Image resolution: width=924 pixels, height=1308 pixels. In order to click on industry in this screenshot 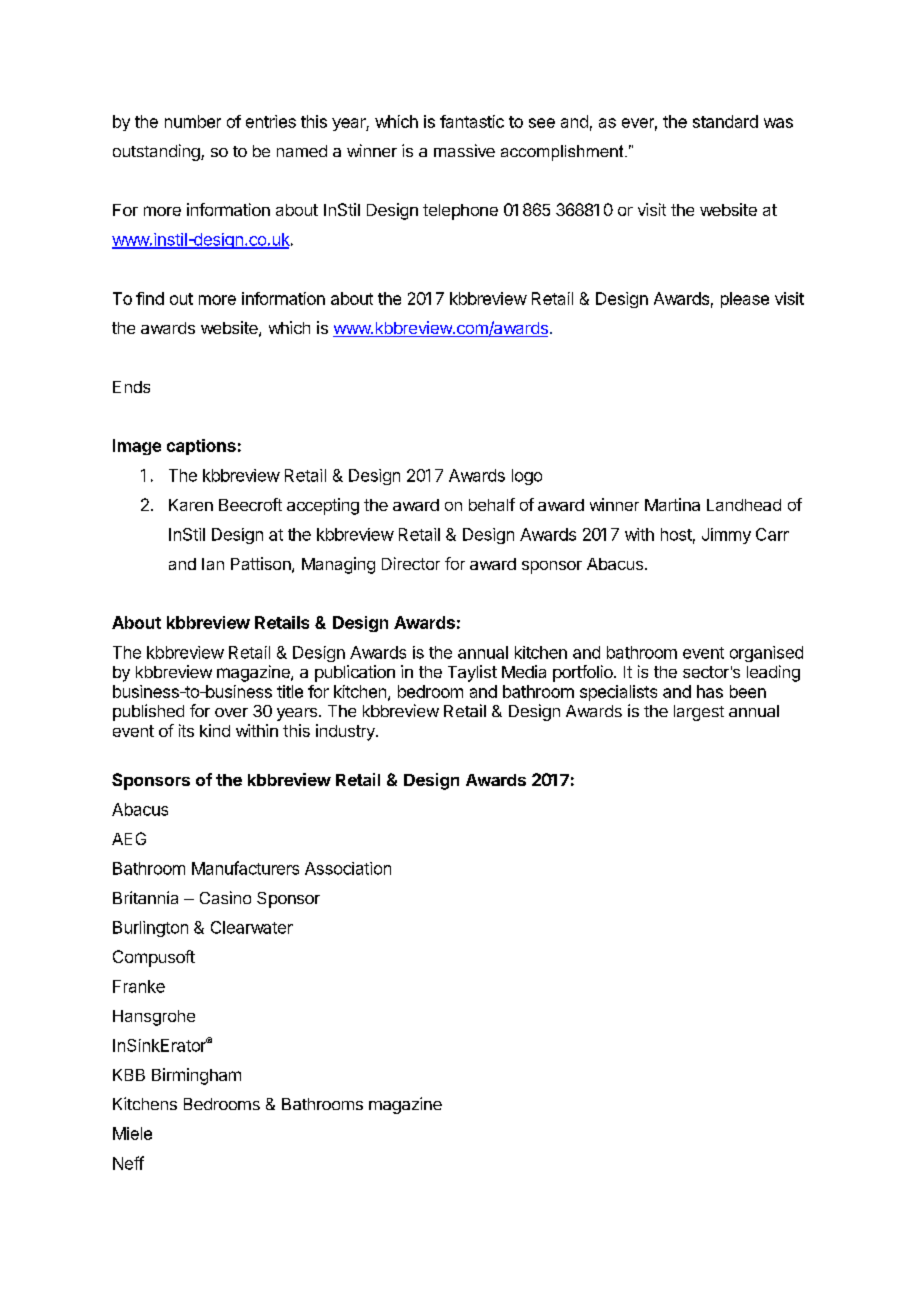, I will do `click(346, 732)`.
